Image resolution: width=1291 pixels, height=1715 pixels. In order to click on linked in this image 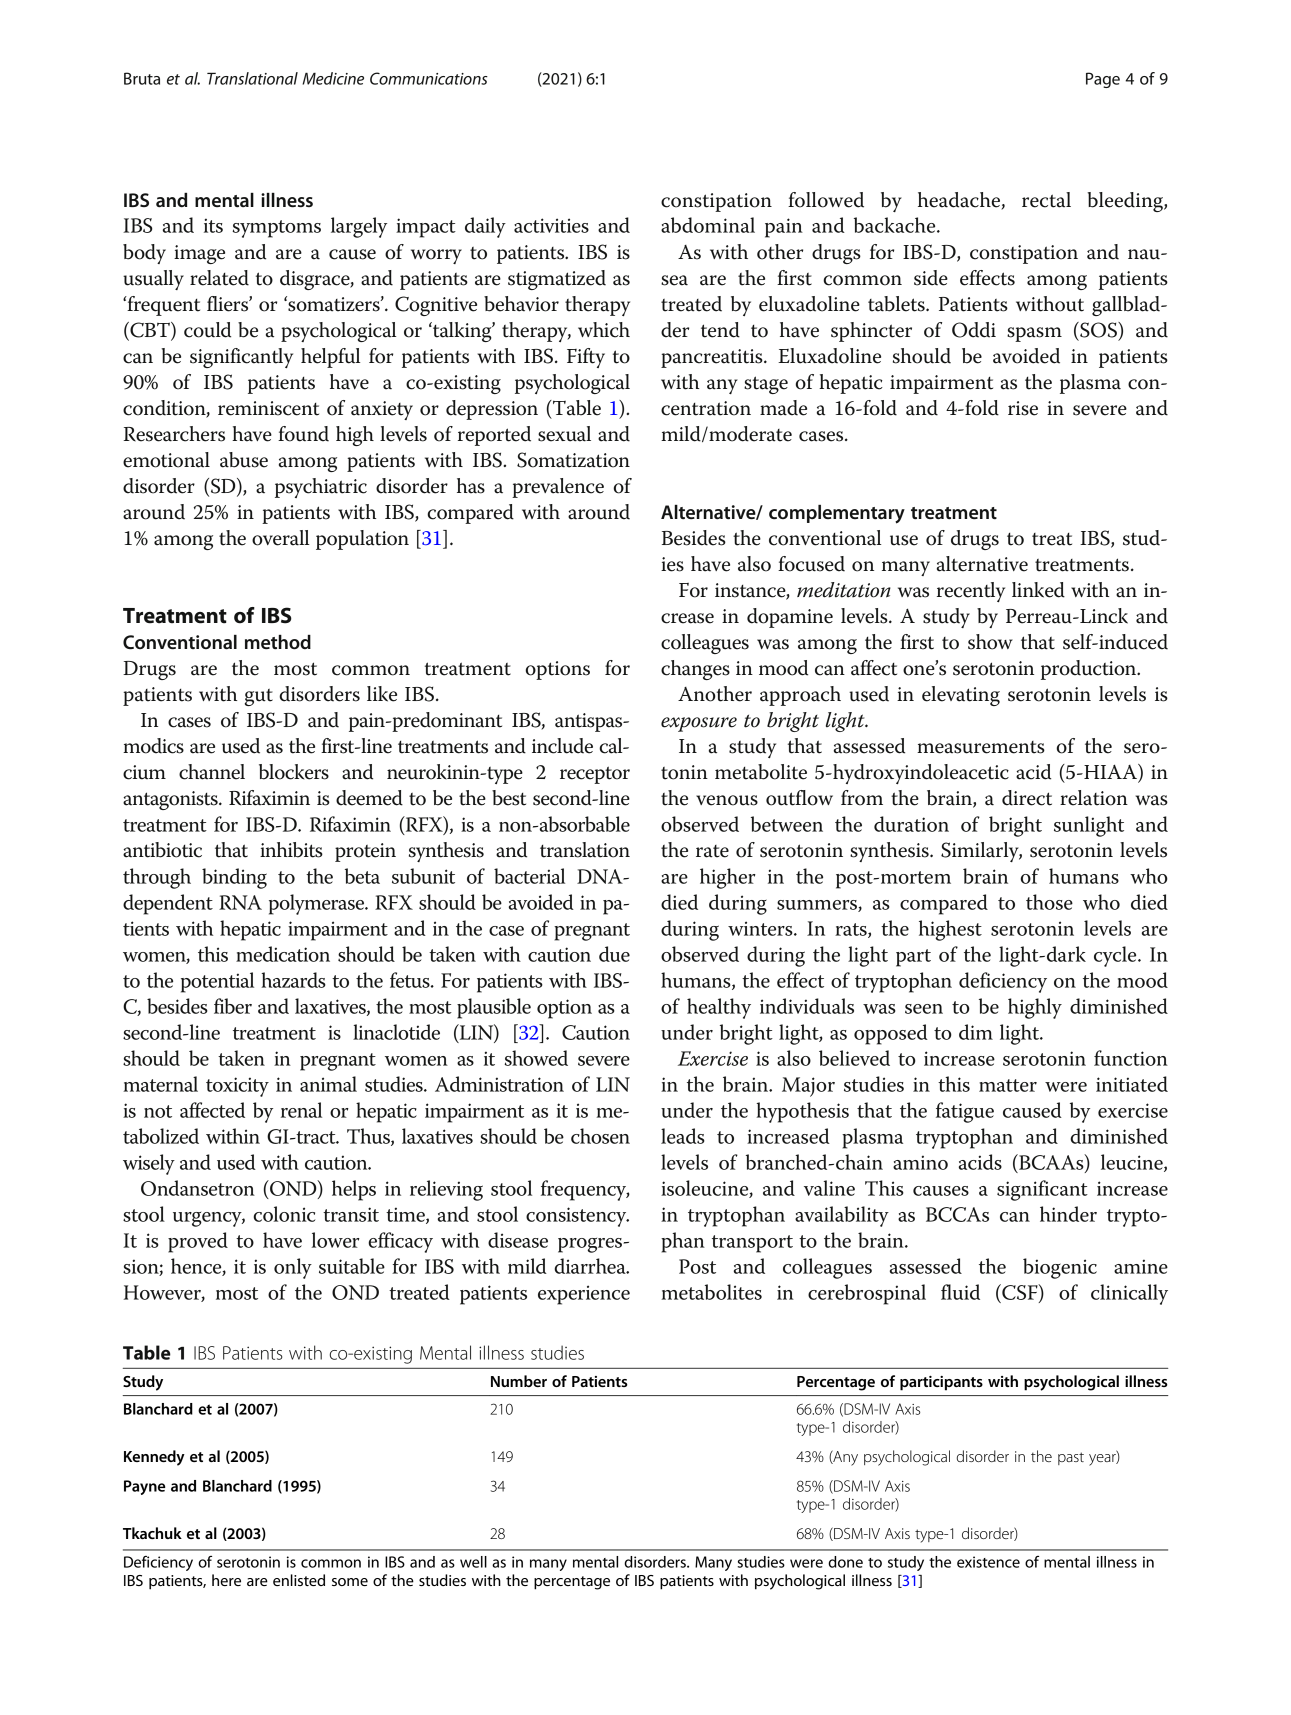, I will do `click(1038, 590)`.
